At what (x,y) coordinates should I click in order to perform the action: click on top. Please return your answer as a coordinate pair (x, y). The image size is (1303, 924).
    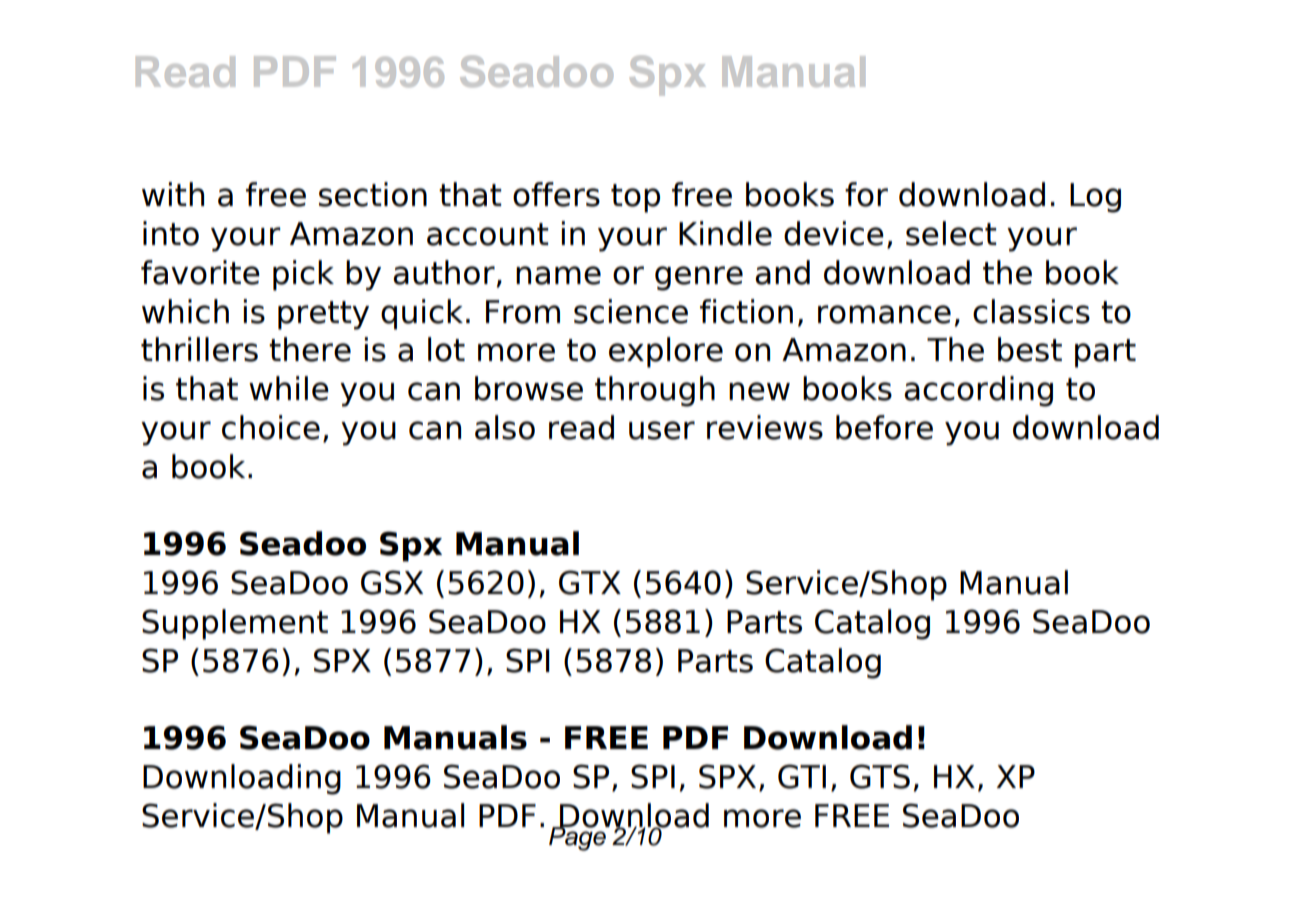
    Looking at the image, I should click on (635, 198).
